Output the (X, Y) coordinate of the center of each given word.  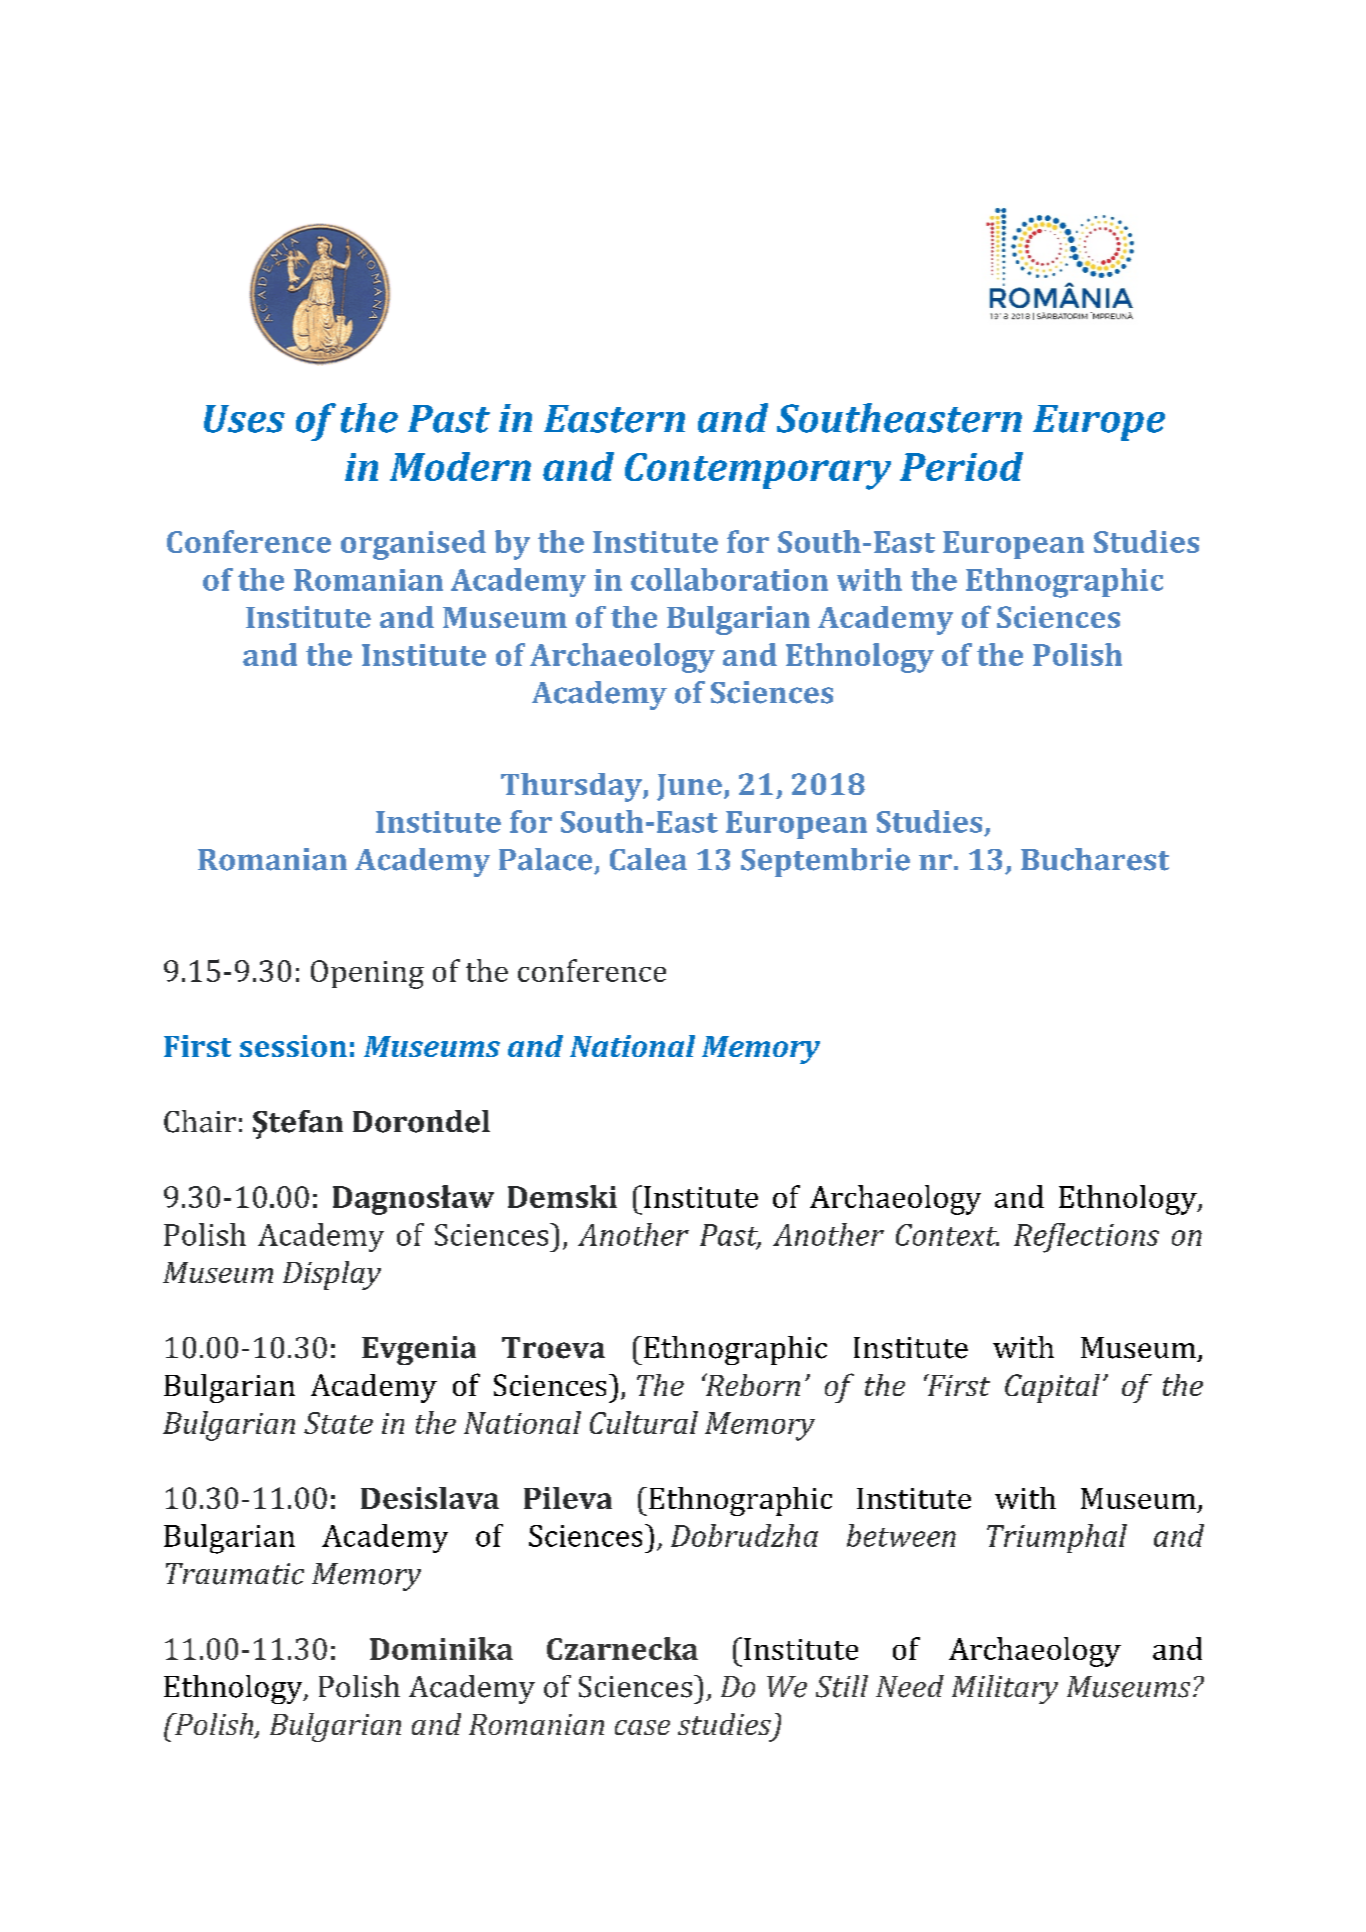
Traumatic (235, 1574)
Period (961, 466)
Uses (244, 419)
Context (947, 1235)
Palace (545, 859)
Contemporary (758, 471)
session (293, 1046)
